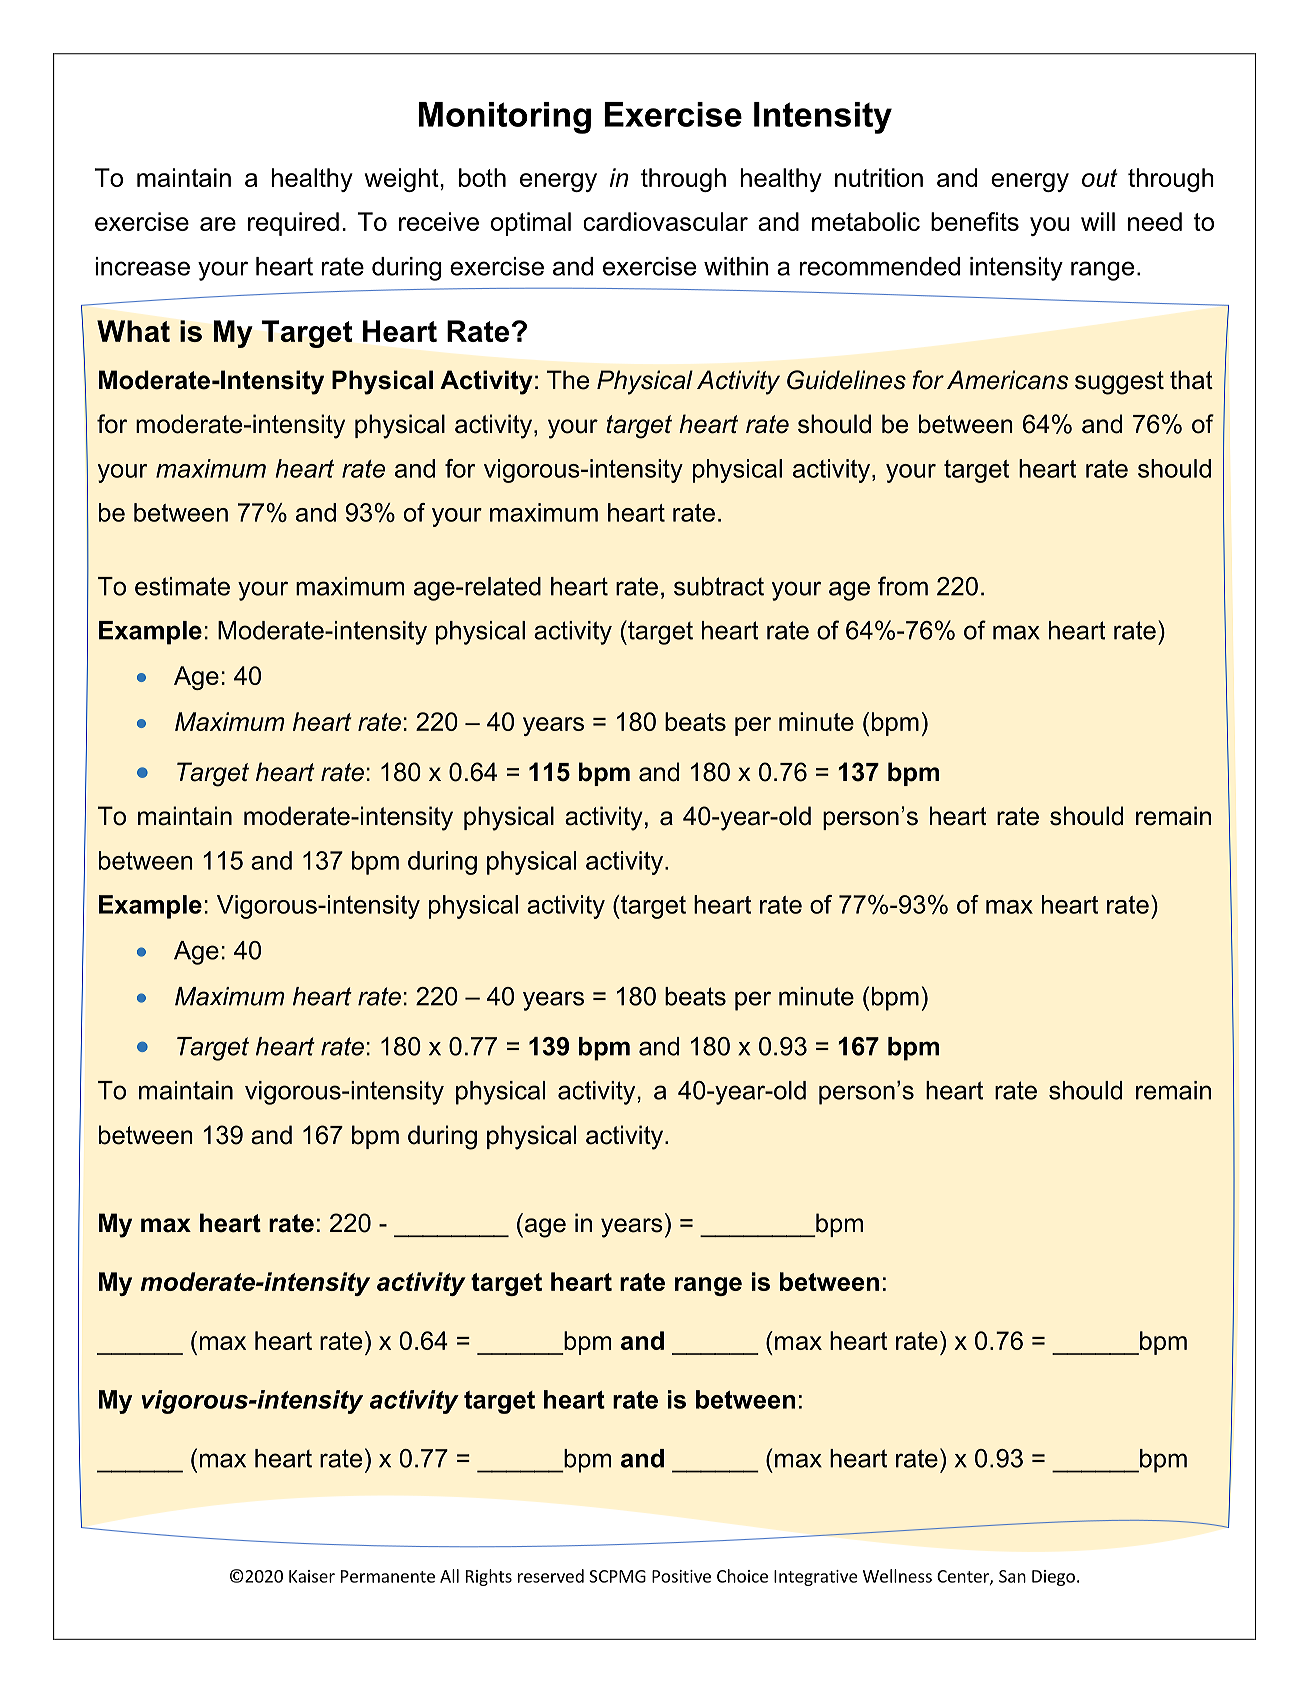  Describe the element at coordinates (681, 1576) in the screenshot. I see `Positive` at that location.
